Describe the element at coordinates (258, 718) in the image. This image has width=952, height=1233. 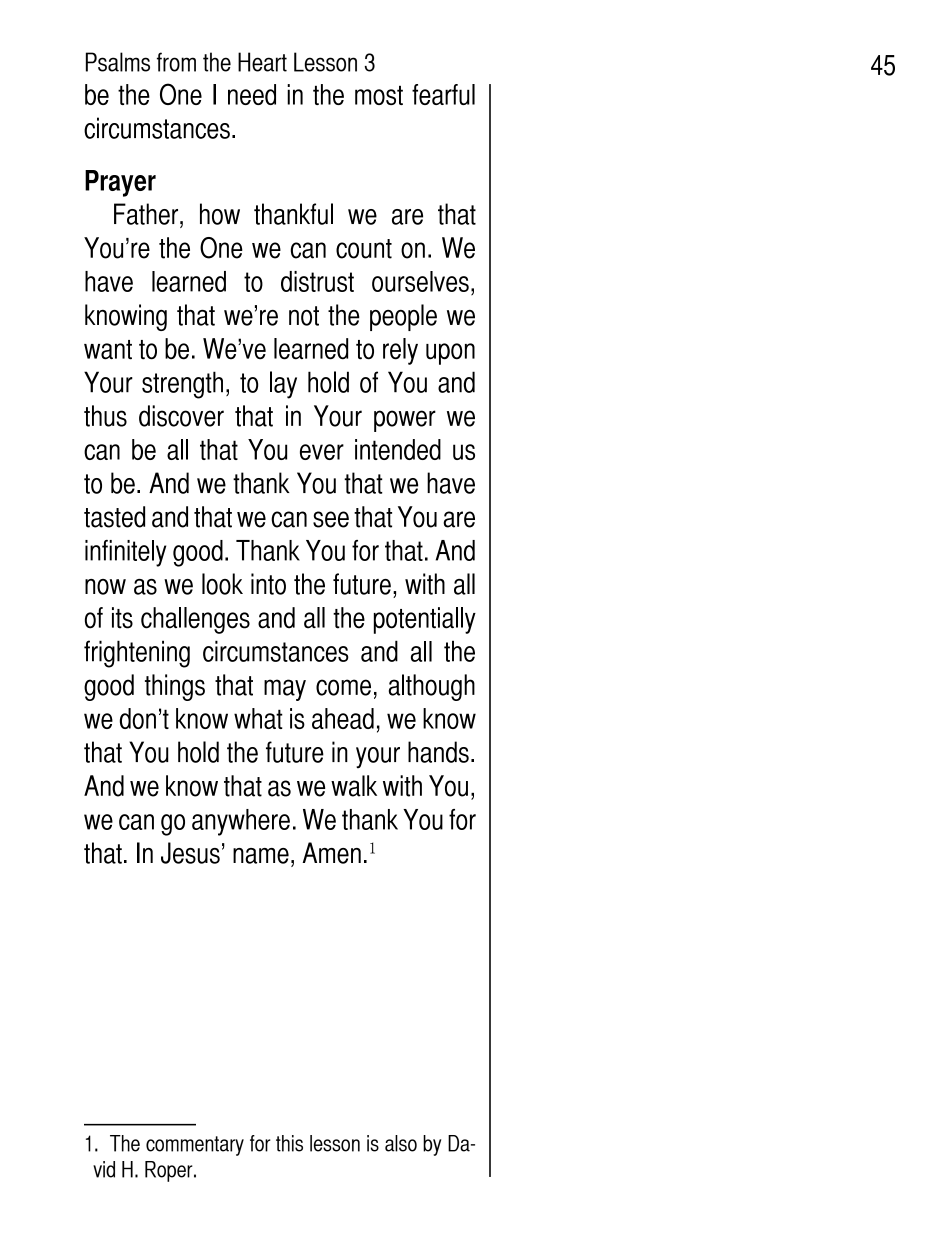
I see `what` at that location.
